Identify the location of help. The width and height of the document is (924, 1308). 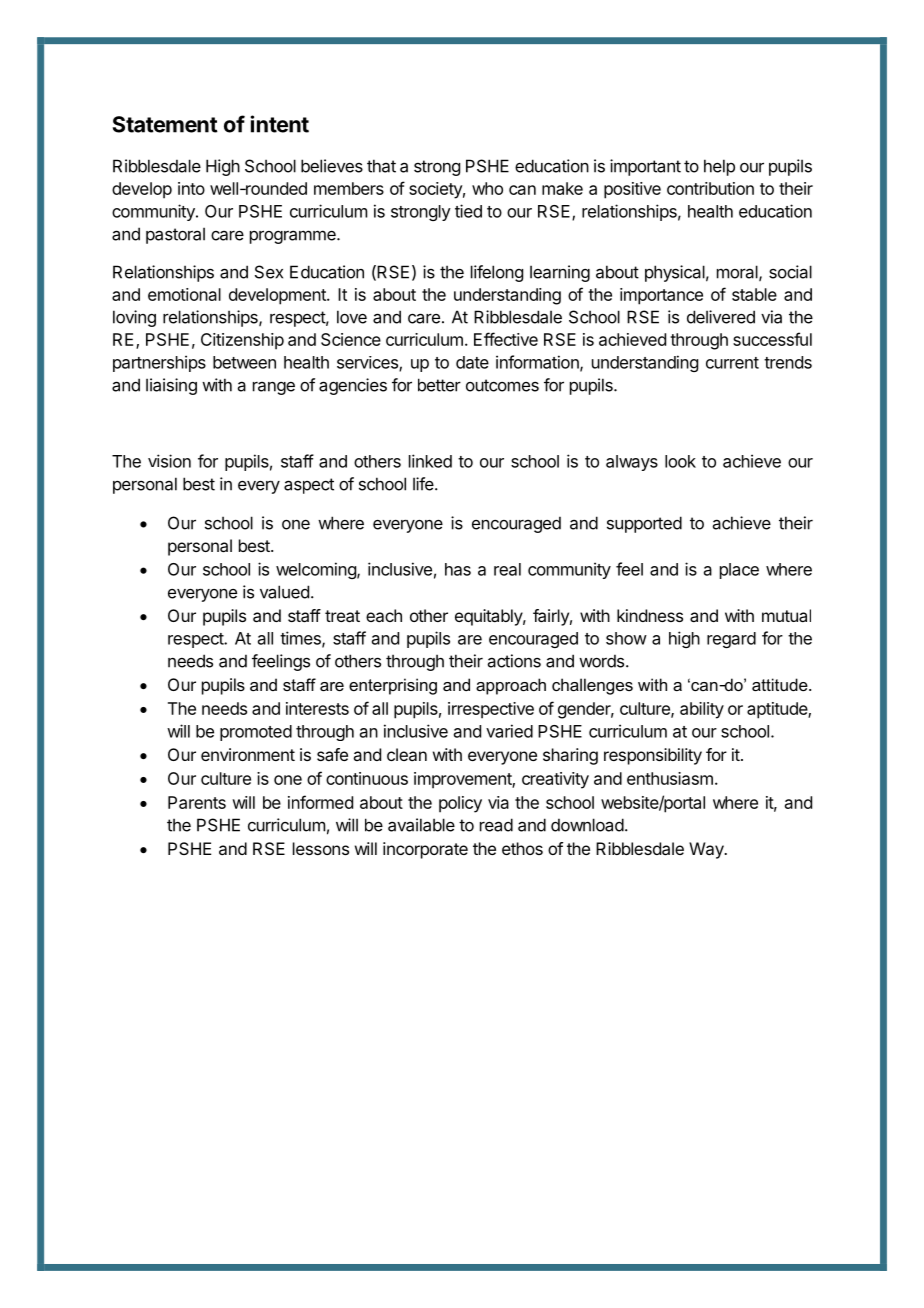
(719, 167).
